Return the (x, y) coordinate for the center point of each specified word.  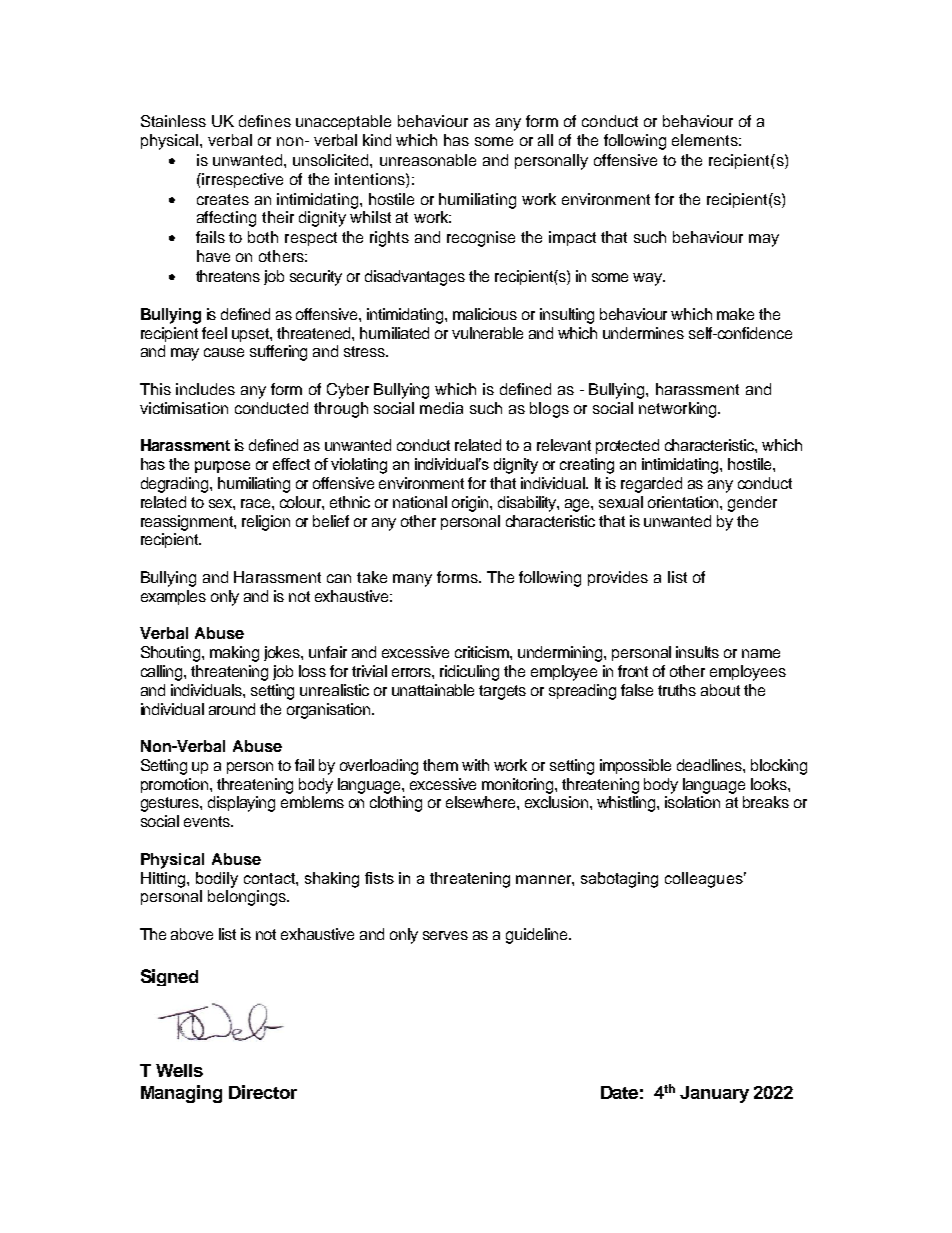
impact (572, 238)
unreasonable (428, 160)
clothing (396, 804)
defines (265, 121)
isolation (692, 802)
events (208, 821)
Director (263, 1092)
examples (173, 597)
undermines (643, 333)
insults (697, 652)
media (441, 408)
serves (445, 935)
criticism (483, 652)
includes (205, 389)
